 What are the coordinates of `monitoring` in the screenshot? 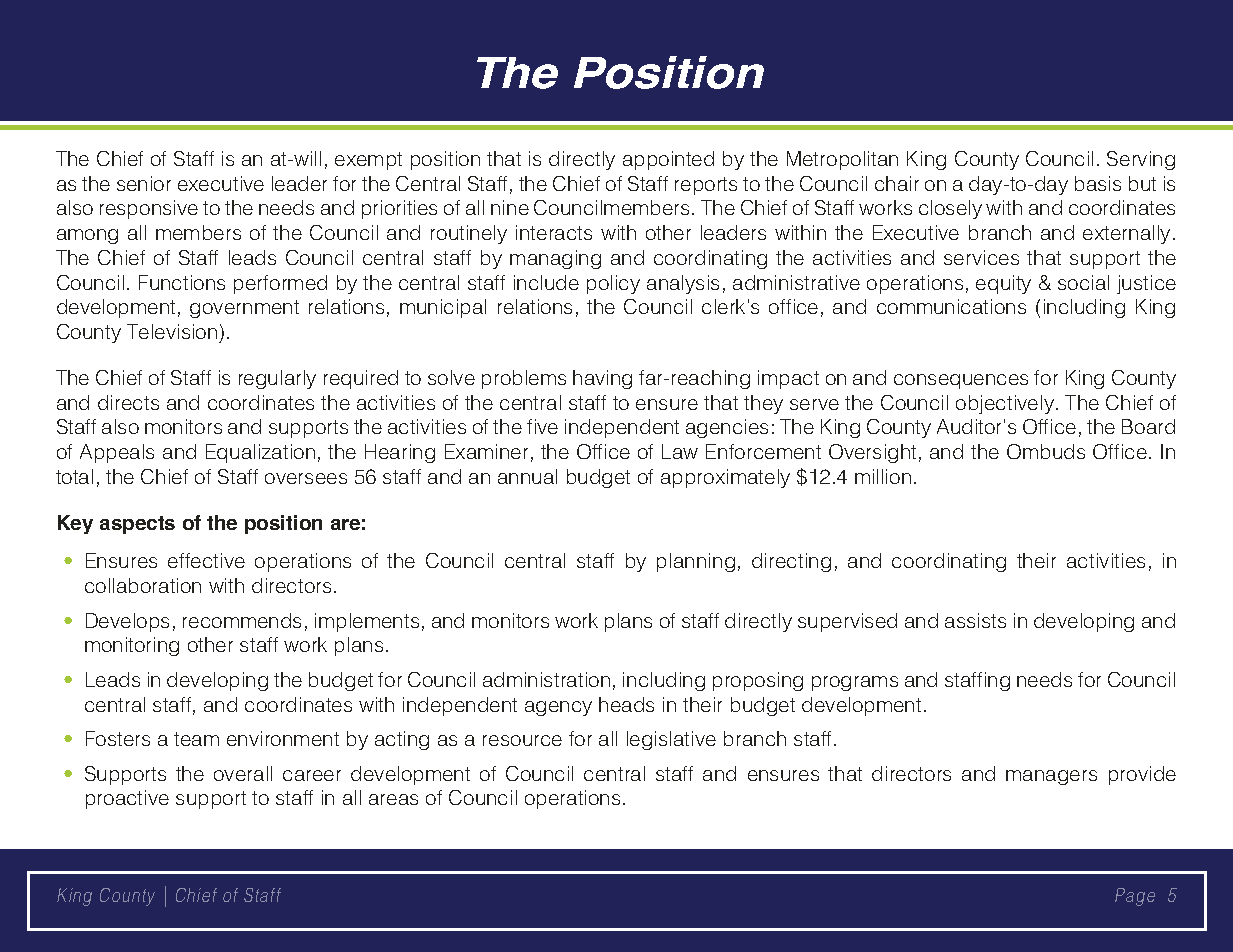 It's located at (132, 646).
